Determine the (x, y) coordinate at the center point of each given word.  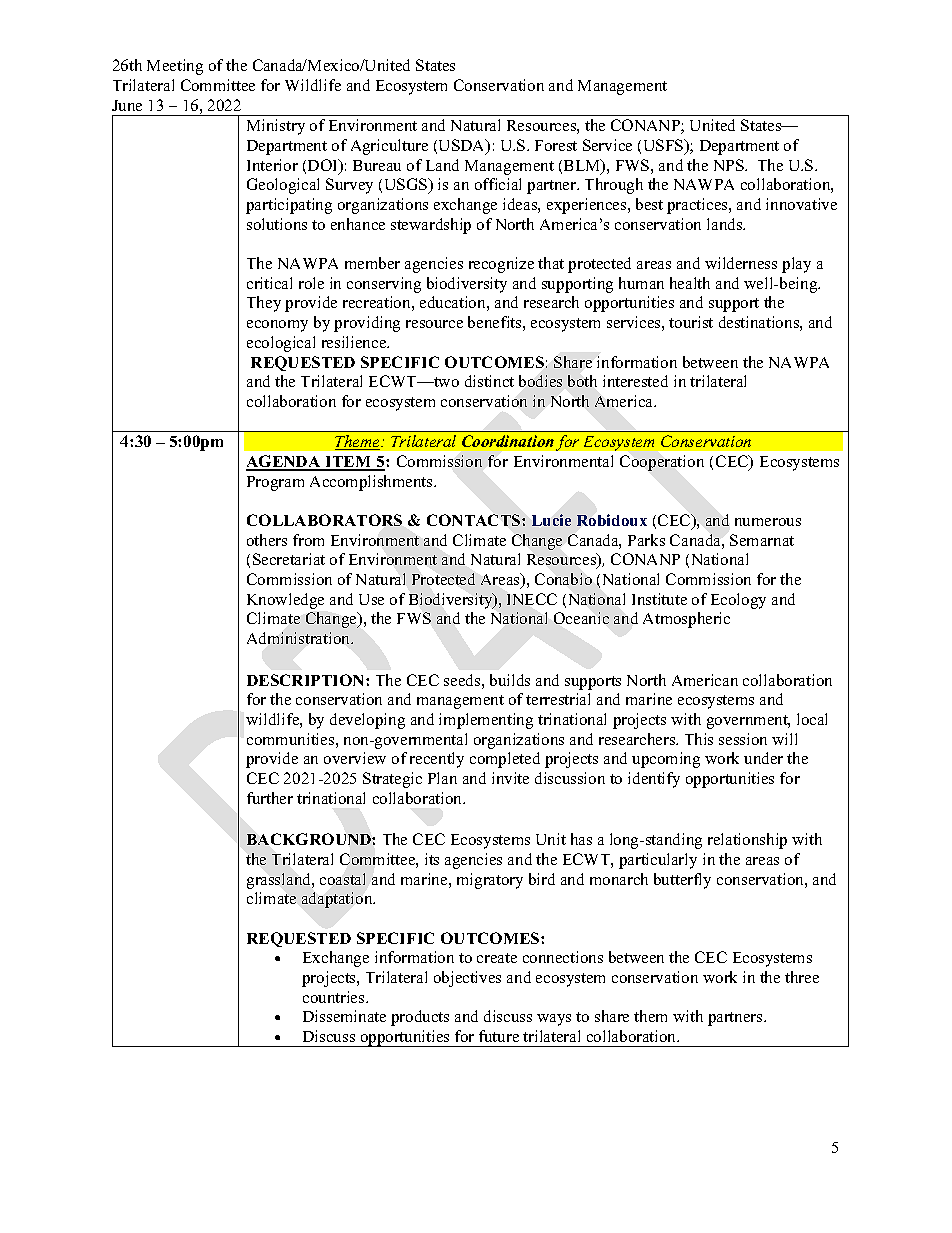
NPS (730, 165)
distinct (489, 381)
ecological (281, 344)
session (743, 739)
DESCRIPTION (307, 680)
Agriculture (389, 147)
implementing (486, 721)
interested (635, 381)
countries (335, 997)
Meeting (175, 67)
